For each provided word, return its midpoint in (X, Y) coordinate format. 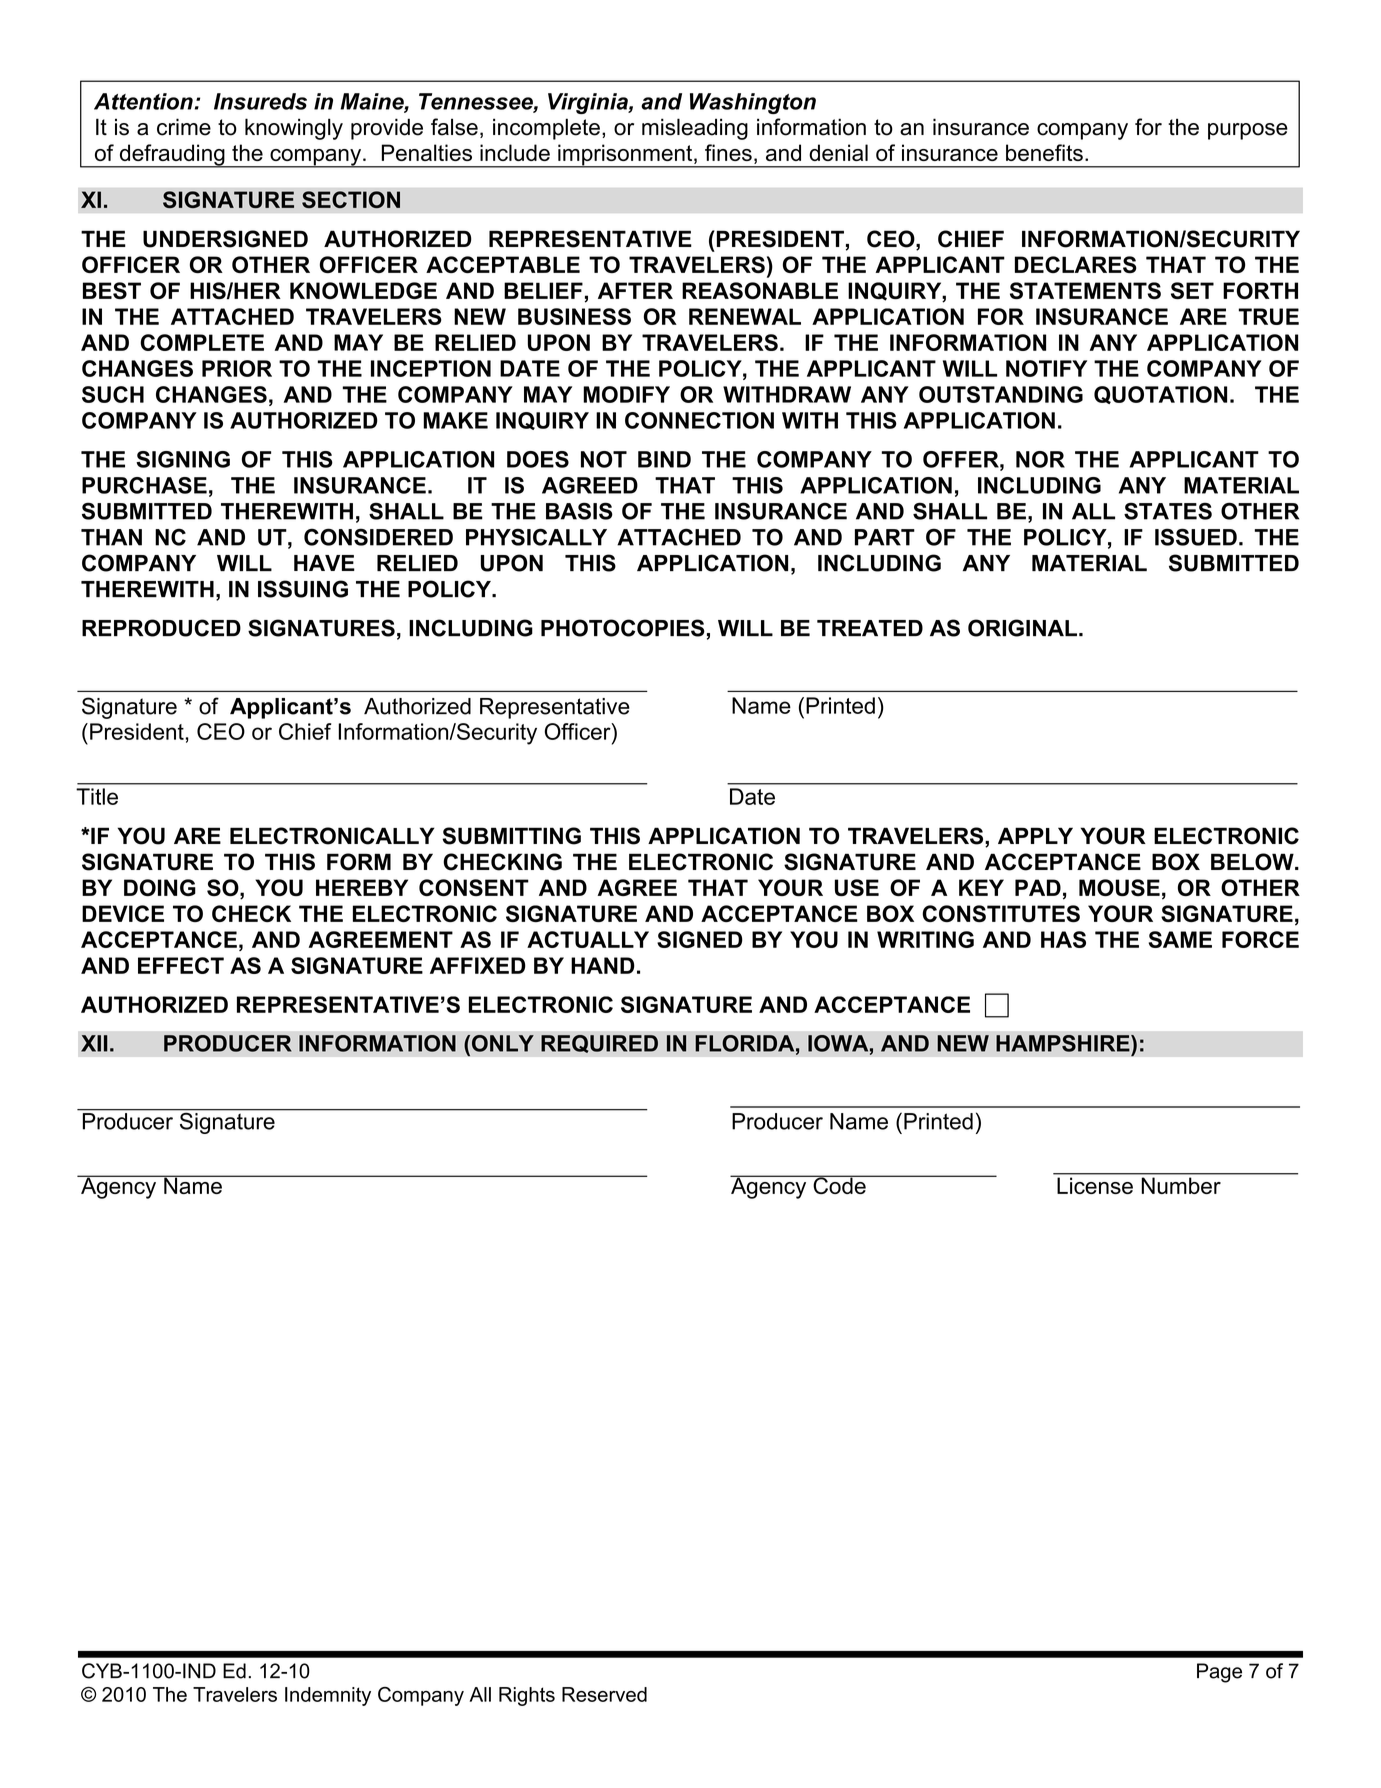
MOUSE (1119, 887)
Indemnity (328, 1696)
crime (184, 127)
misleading (695, 129)
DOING (160, 887)
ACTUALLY (588, 939)
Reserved (604, 1694)
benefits (1044, 152)
